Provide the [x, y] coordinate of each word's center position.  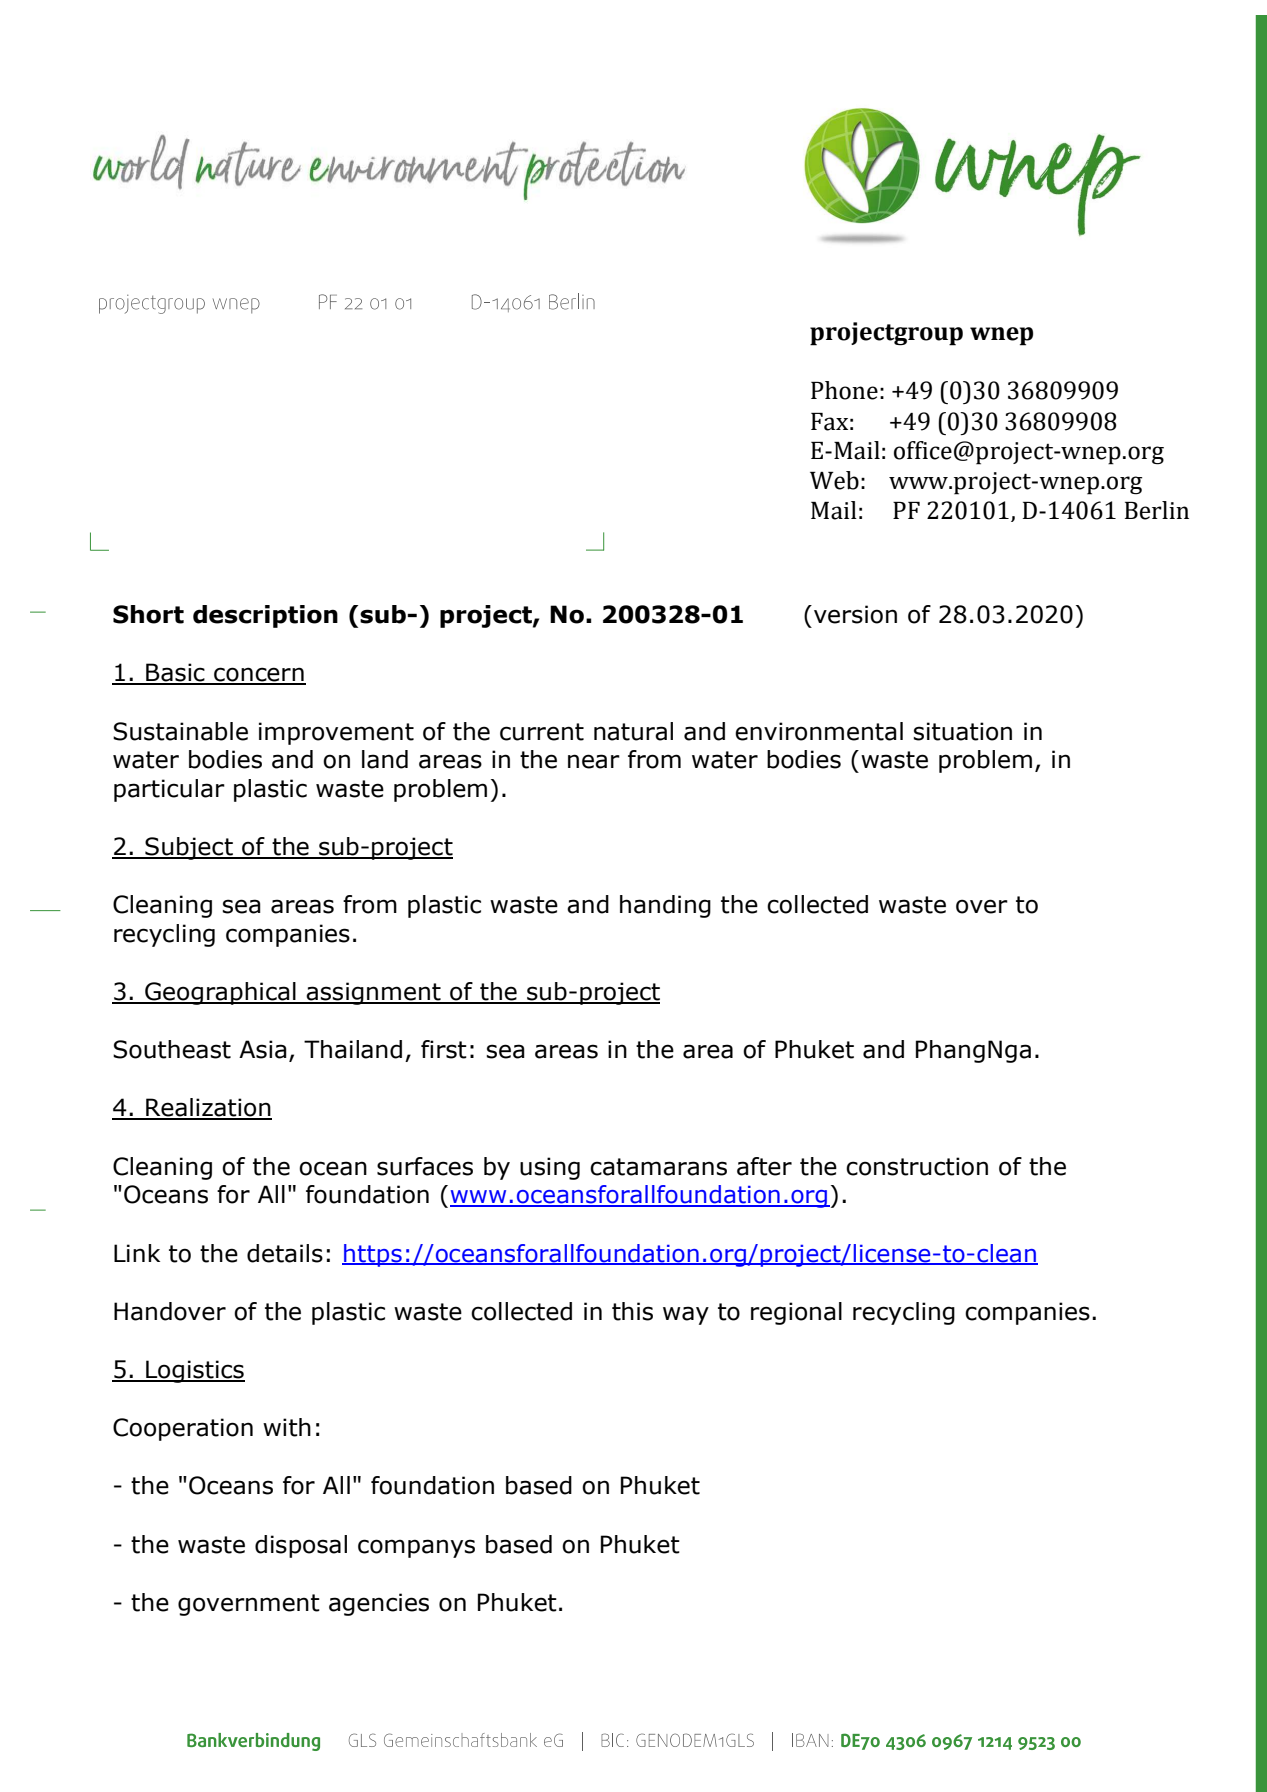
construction [917, 1166]
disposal [301, 1546]
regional [796, 1313]
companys [416, 1548]
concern [259, 675]
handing [665, 906]
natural [633, 731]
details [285, 1253]
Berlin [1157, 510]
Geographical [220, 993]
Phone [844, 390]
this [632, 1311]
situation [962, 731]
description [265, 616]
